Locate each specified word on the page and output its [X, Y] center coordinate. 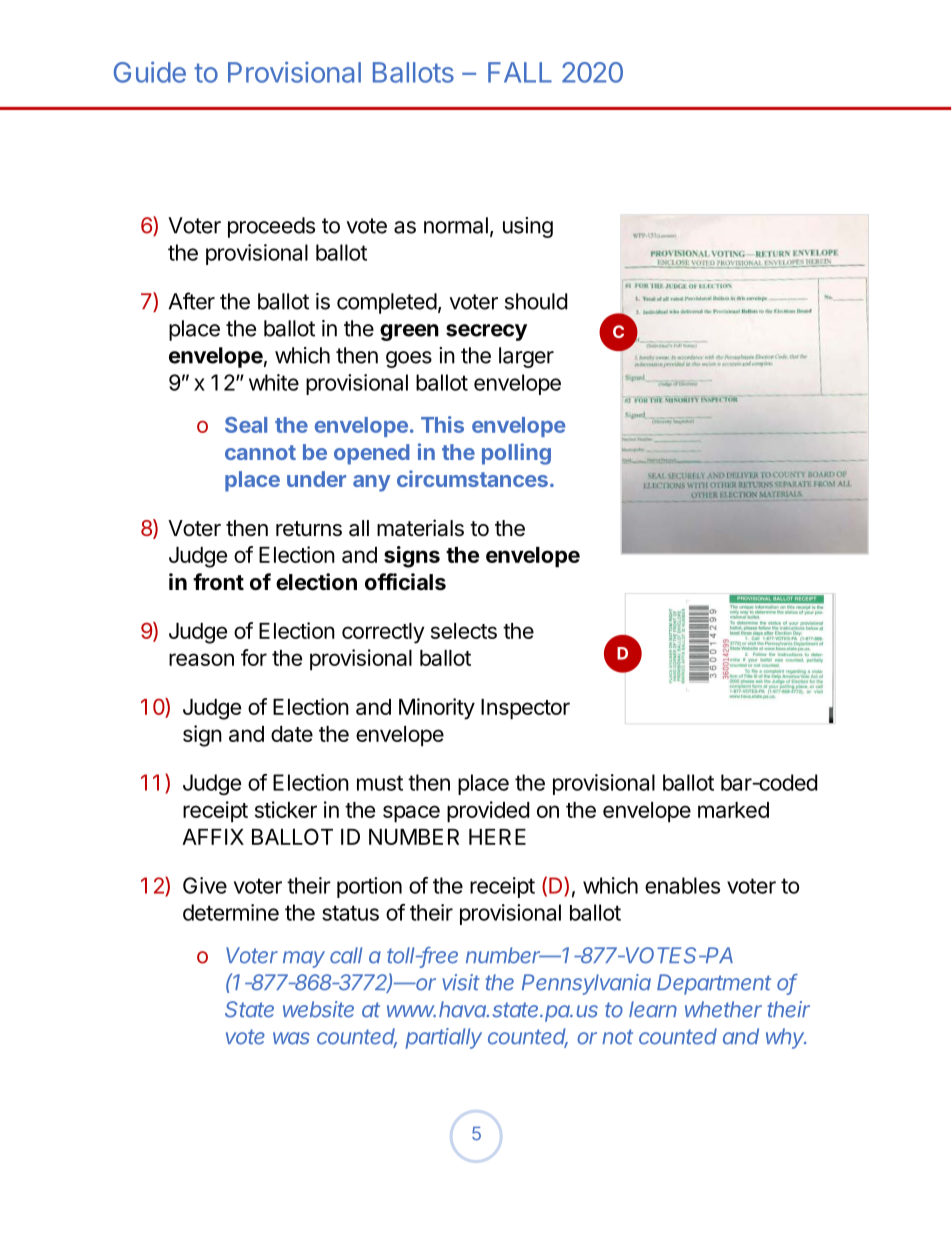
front [218, 581]
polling [516, 454]
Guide [150, 72]
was [291, 1038]
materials [420, 528]
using [528, 227]
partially [444, 1038]
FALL [520, 72]
